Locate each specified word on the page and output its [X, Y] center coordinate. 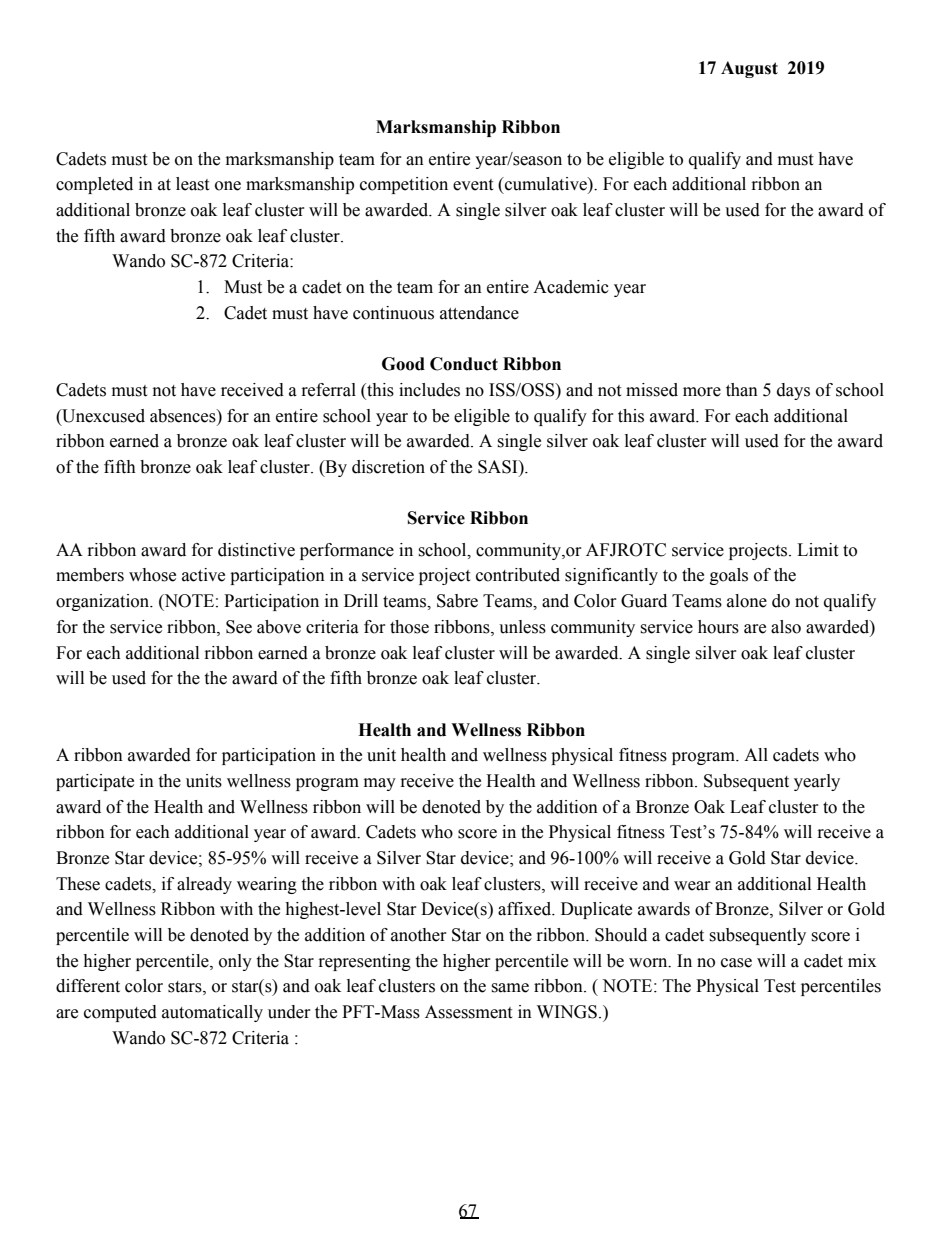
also [786, 627]
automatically [212, 1013]
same [510, 988]
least [192, 184]
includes [429, 390]
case [736, 963]
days [793, 391]
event [473, 185]
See [239, 627]
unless [522, 627]
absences [184, 416]
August [749, 69]
